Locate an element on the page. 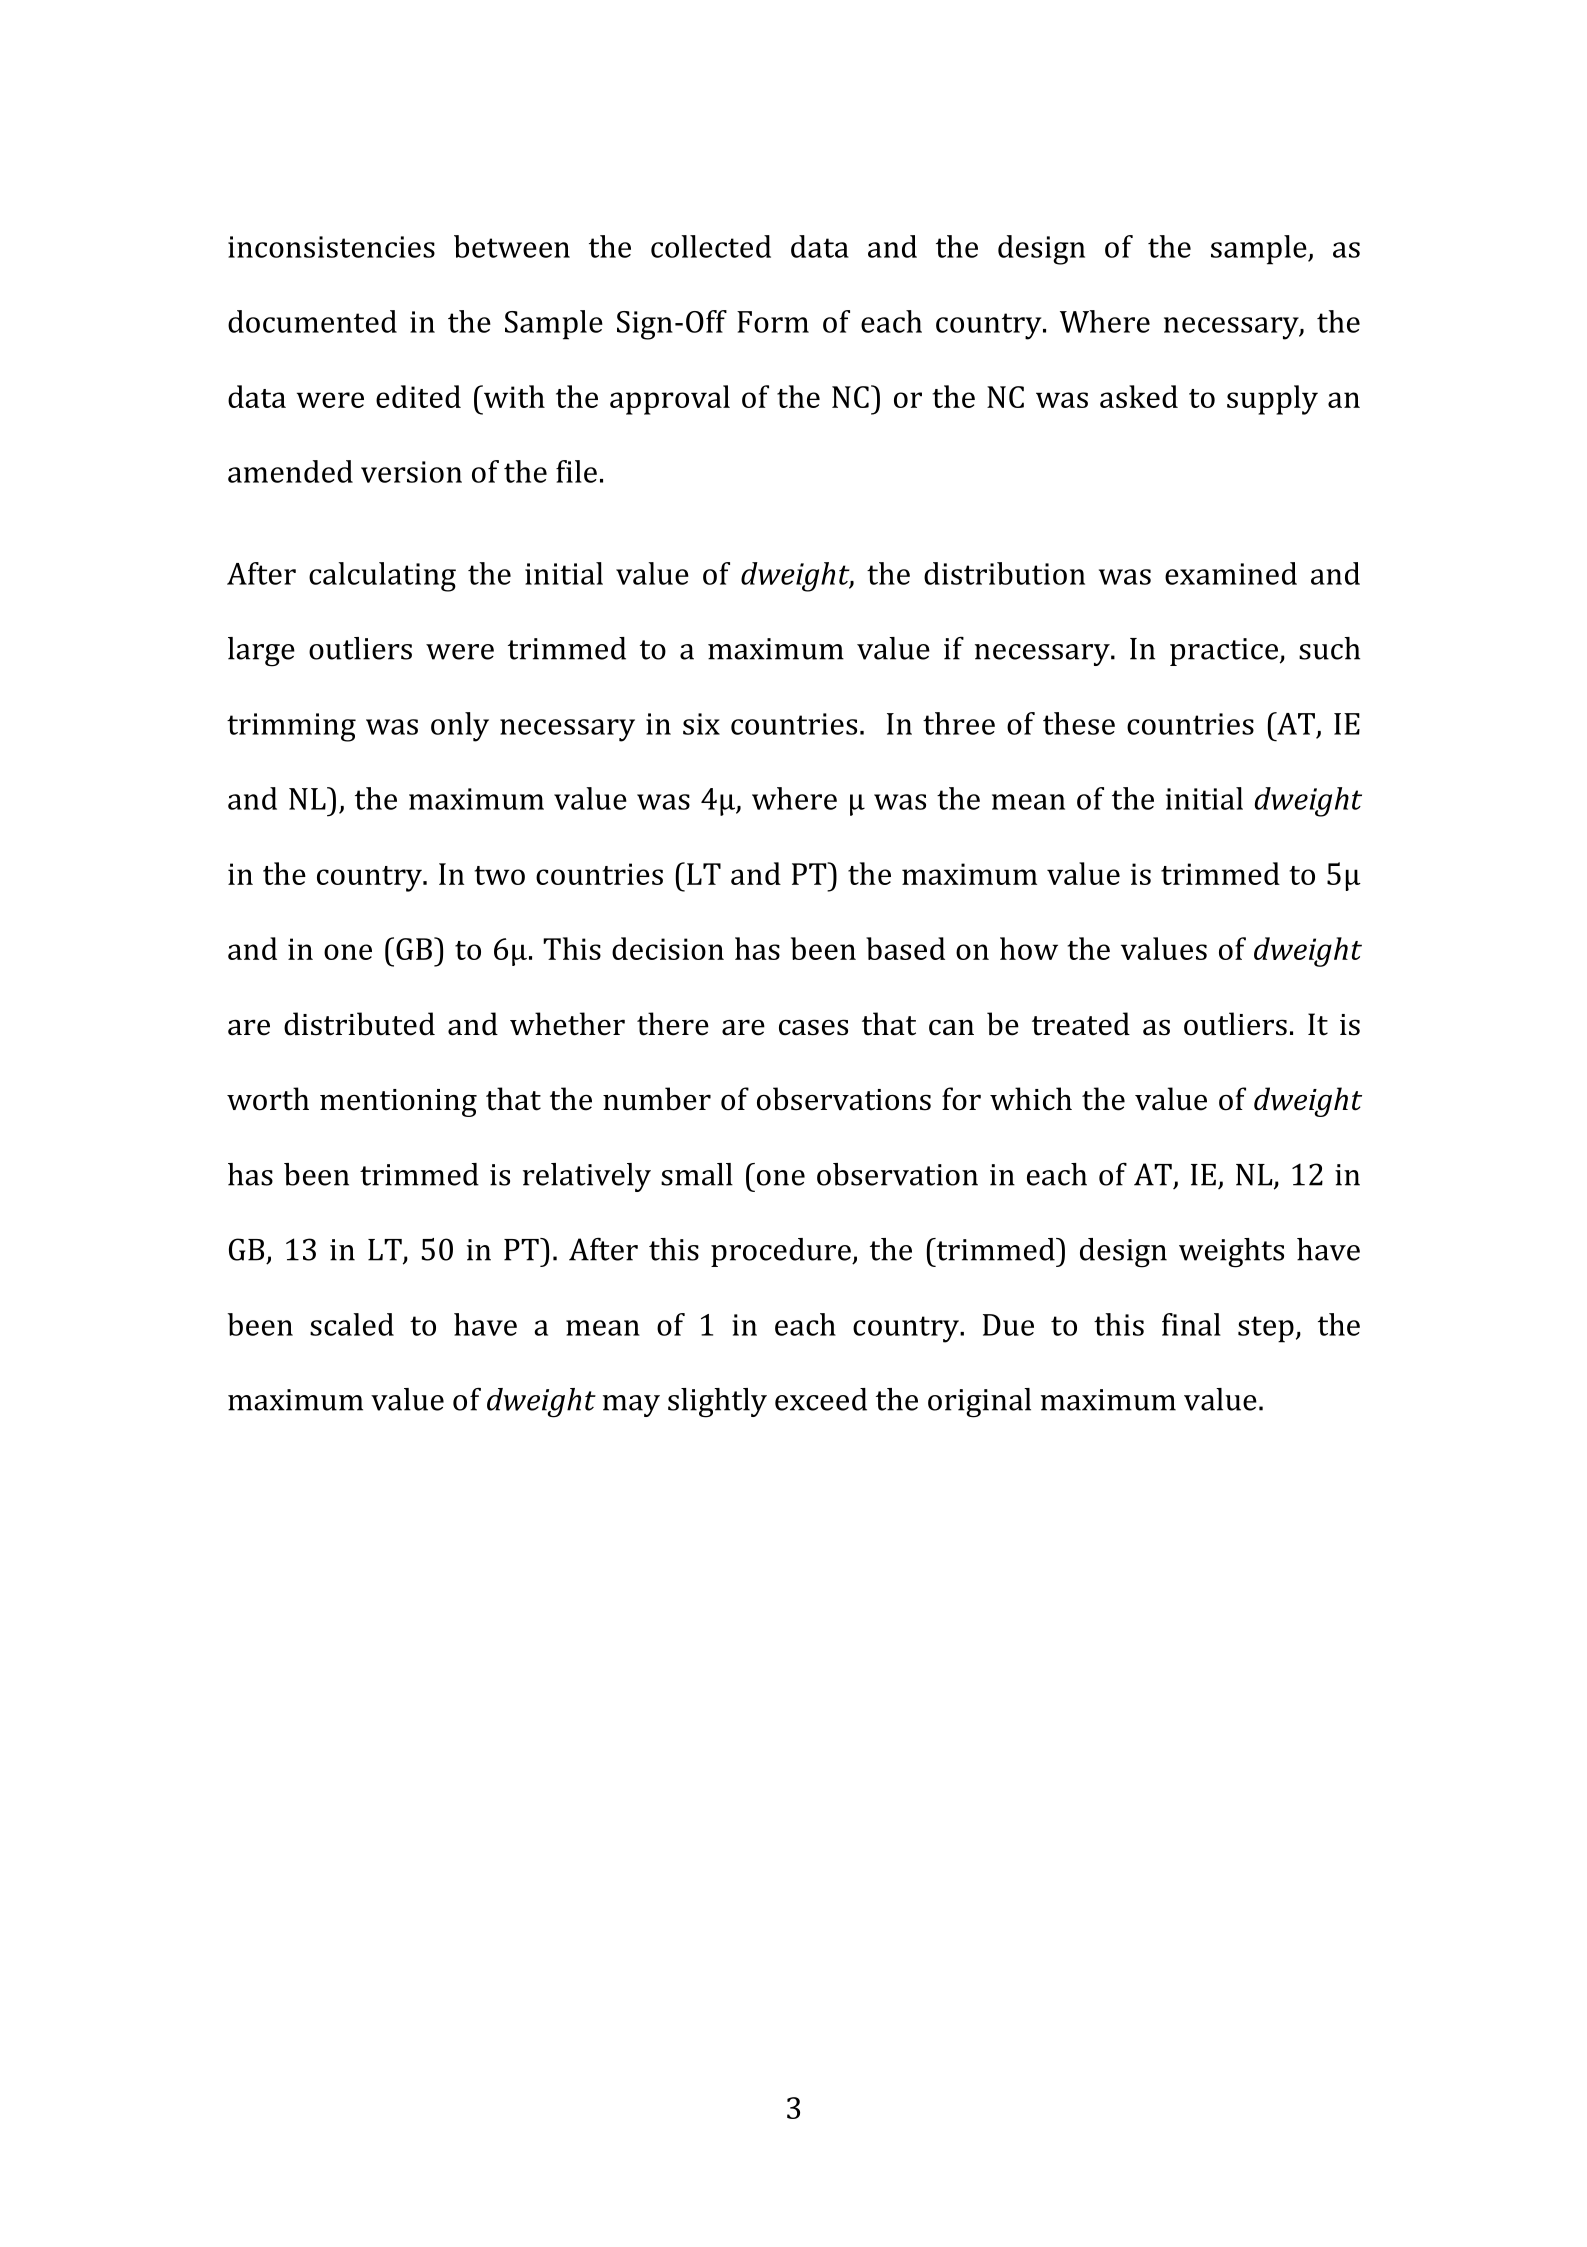 This document has height=2247, width=1587. six is located at coordinates (701, 724).
